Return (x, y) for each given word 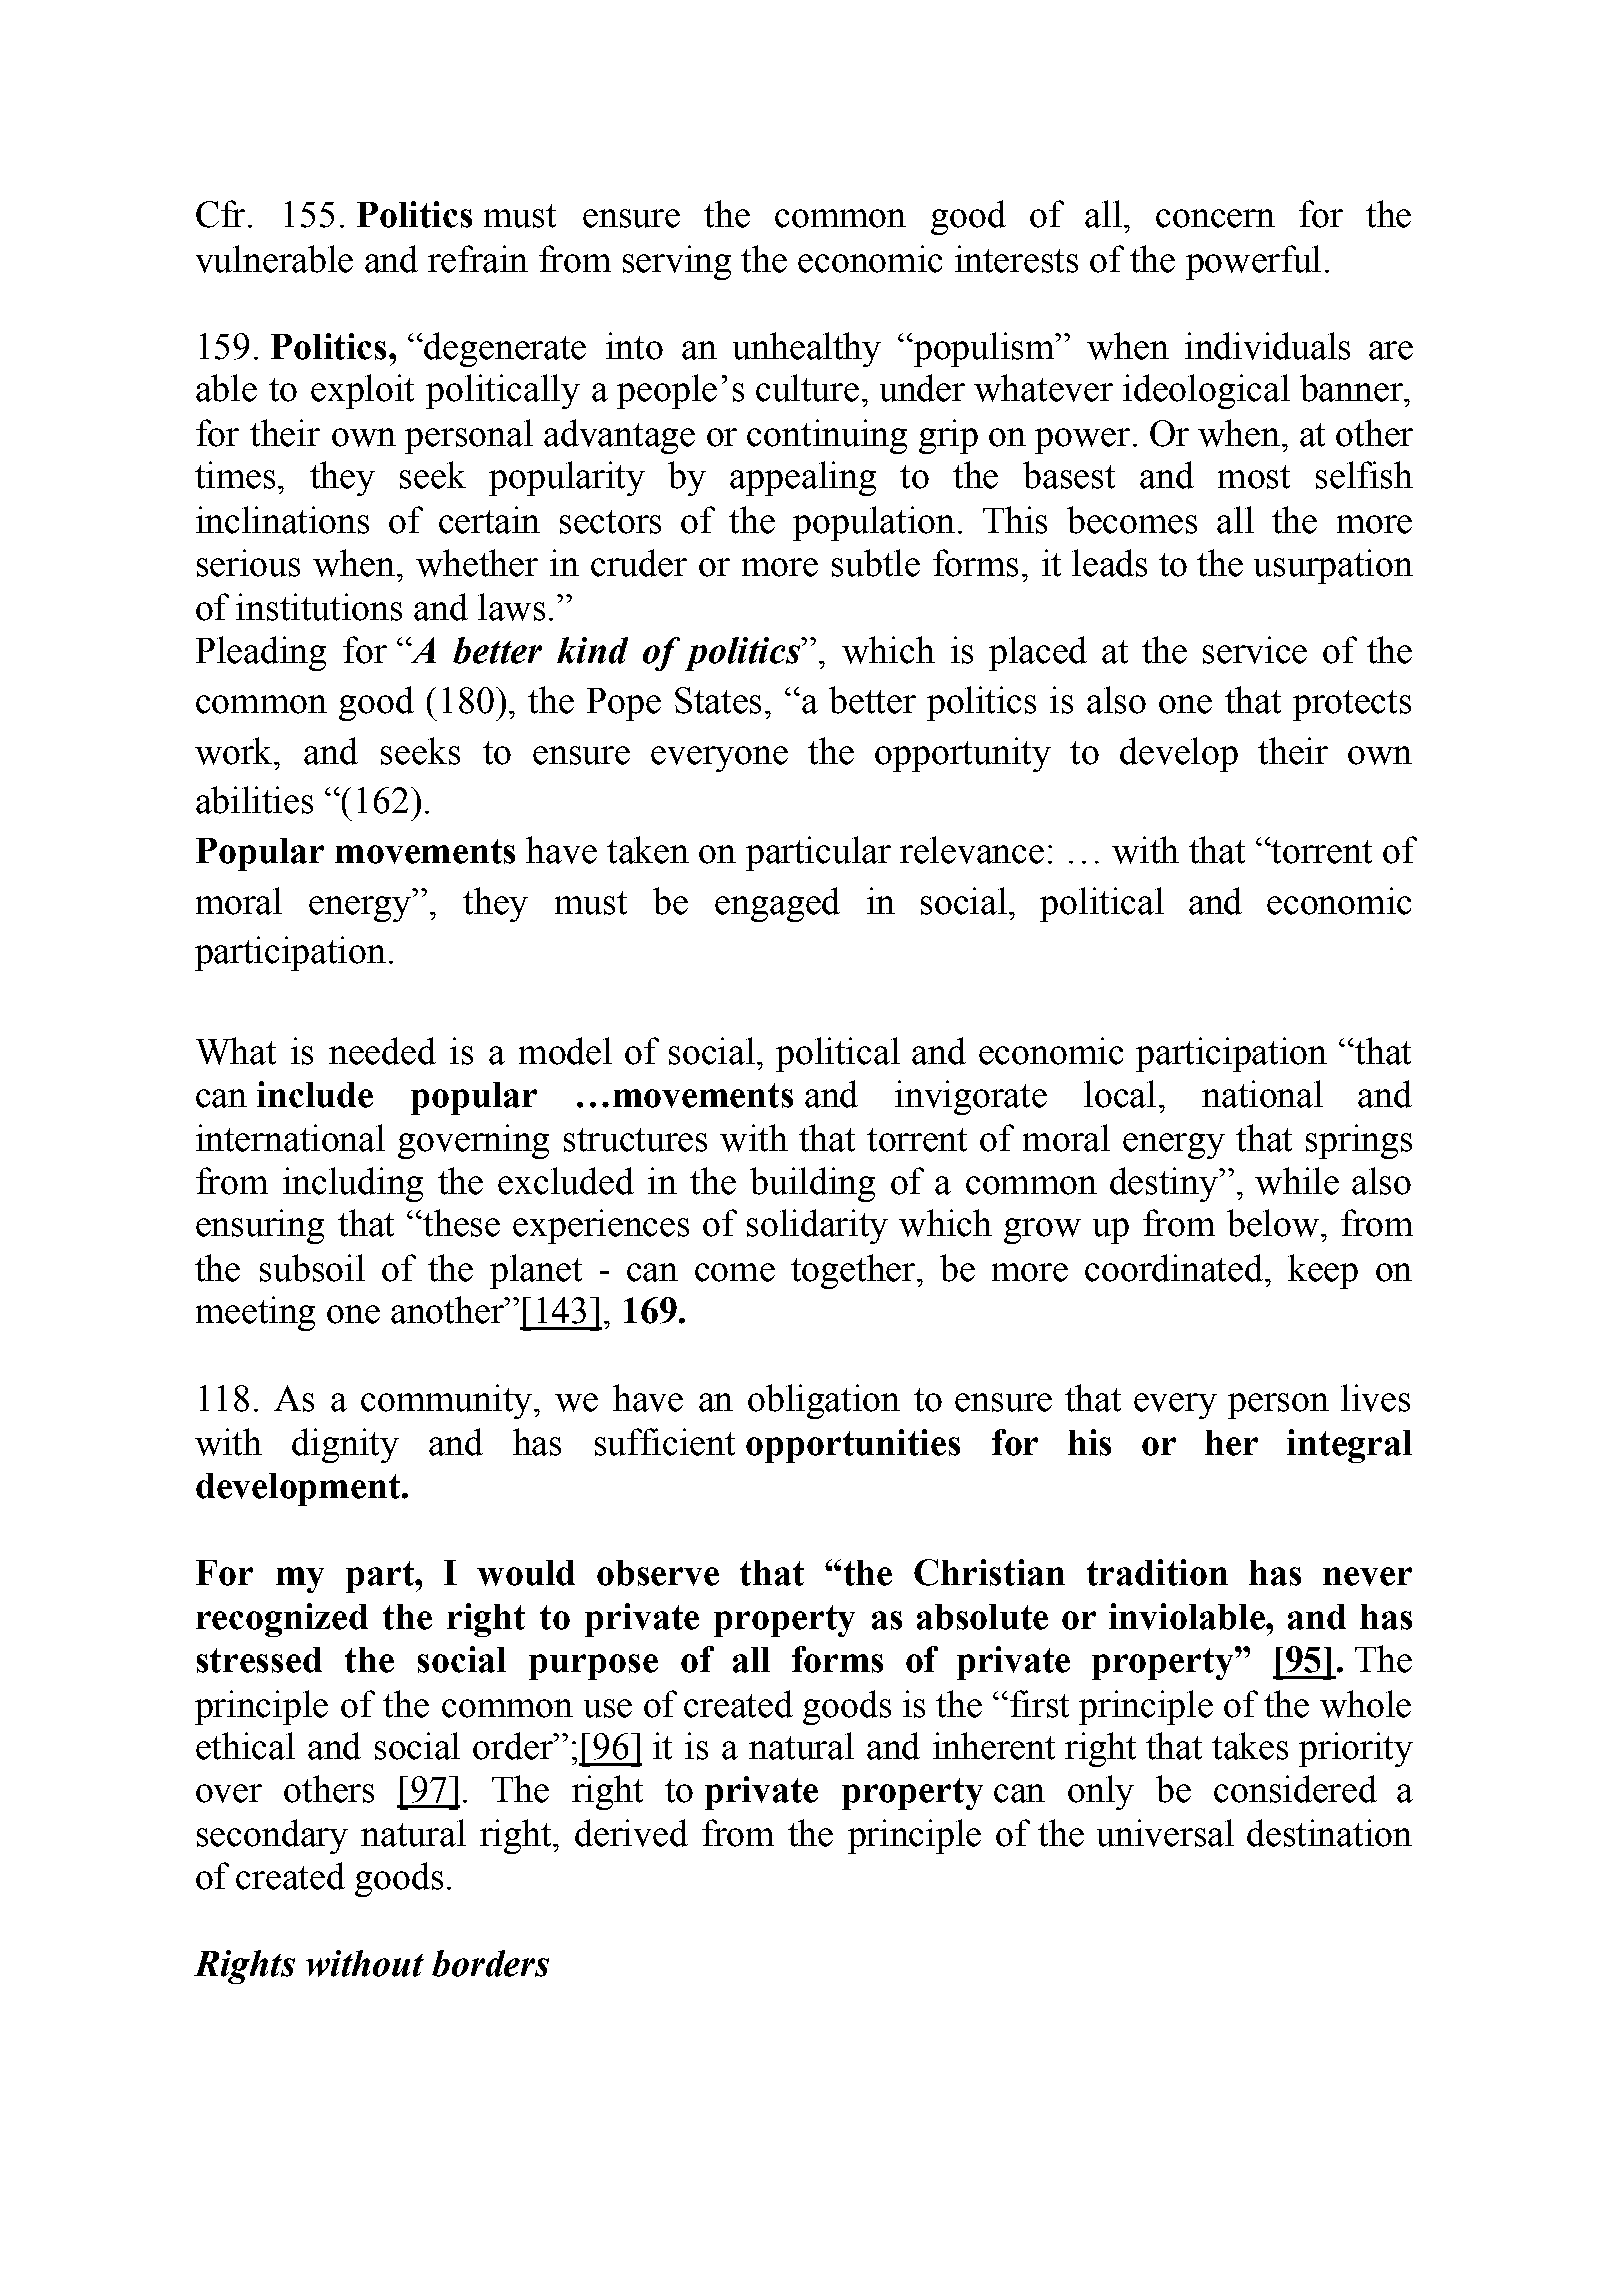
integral (1349, 1446)
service (1255, 650)
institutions (319, 607)
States (718, 700)
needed (382, 1051)
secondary (272, 1836)
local (1120, 1094)
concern (1215, 218)
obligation (824, 1401)
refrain (478, 259)
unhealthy (807, 349)
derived (631, 1833)
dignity (345, 1445)
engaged (777, 904)
